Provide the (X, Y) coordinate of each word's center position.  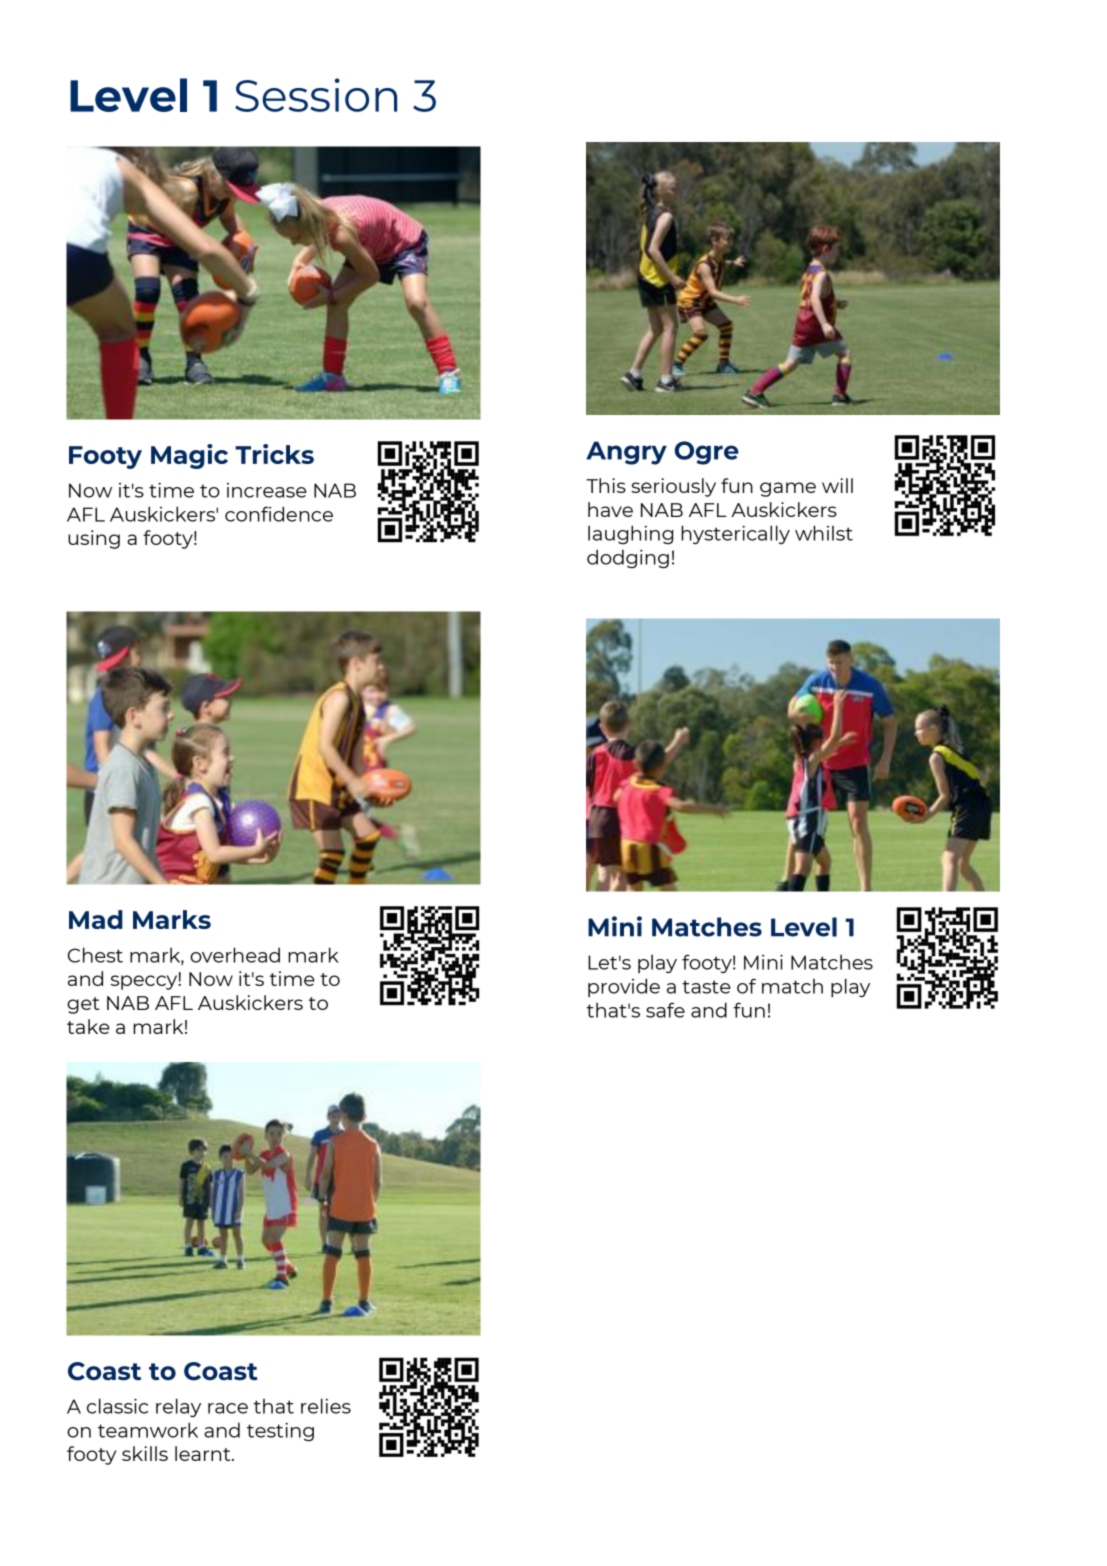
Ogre (706, 453)
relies (326, 1406)
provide (624, 987)
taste (706, 987)
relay (178, 1407)
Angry (626, 453)
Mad (96, 919)
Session (316, 95)
